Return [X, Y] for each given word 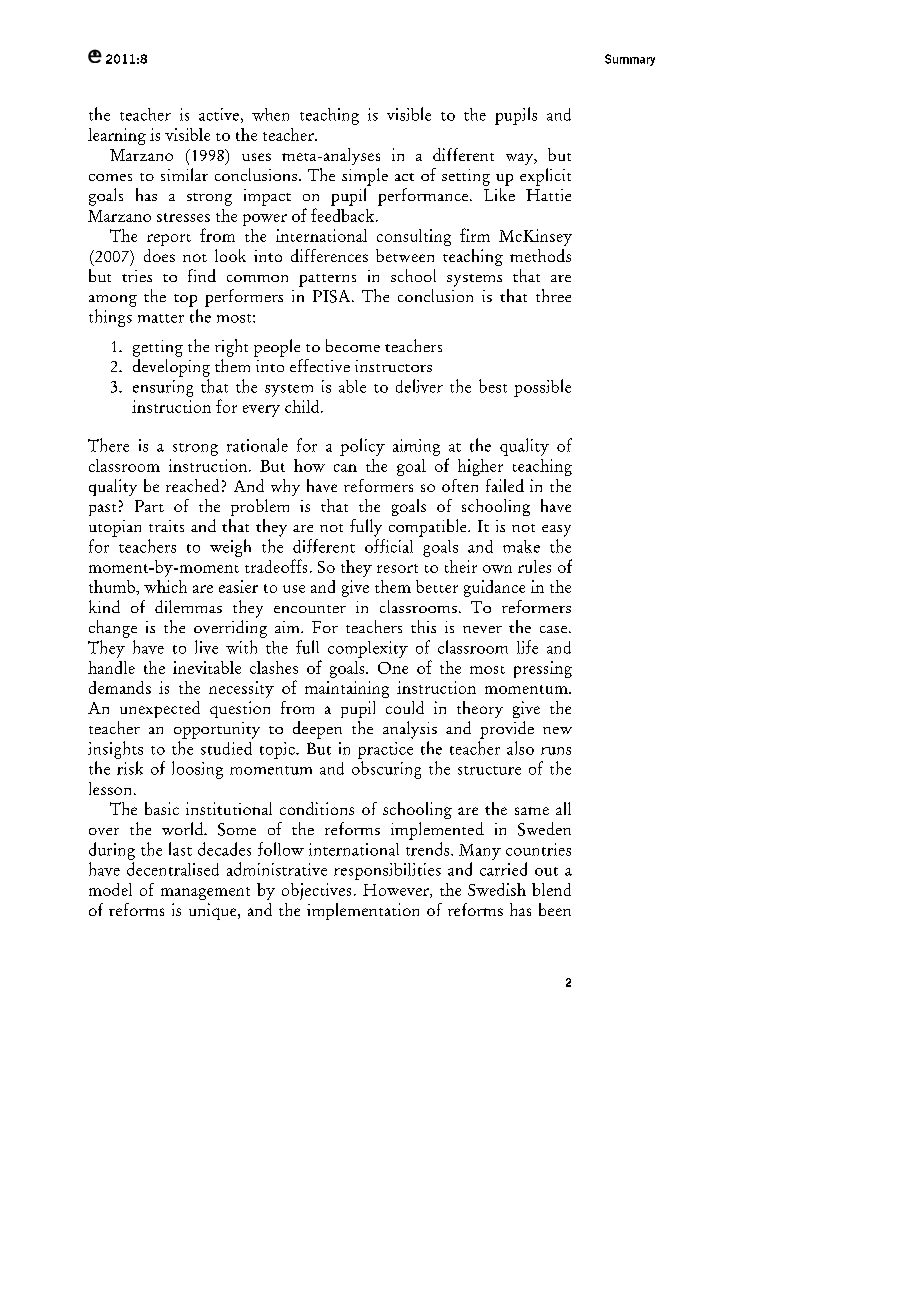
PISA [333, 296]
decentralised [173, 869]
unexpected [160, 709]
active [219, 114]
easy [556, 531]
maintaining [347, 689]
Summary [630, 60]
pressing [543, 669]
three [553, 295]
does [159, 255]
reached [192, 485]
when [270, 114]
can [345, 468]
